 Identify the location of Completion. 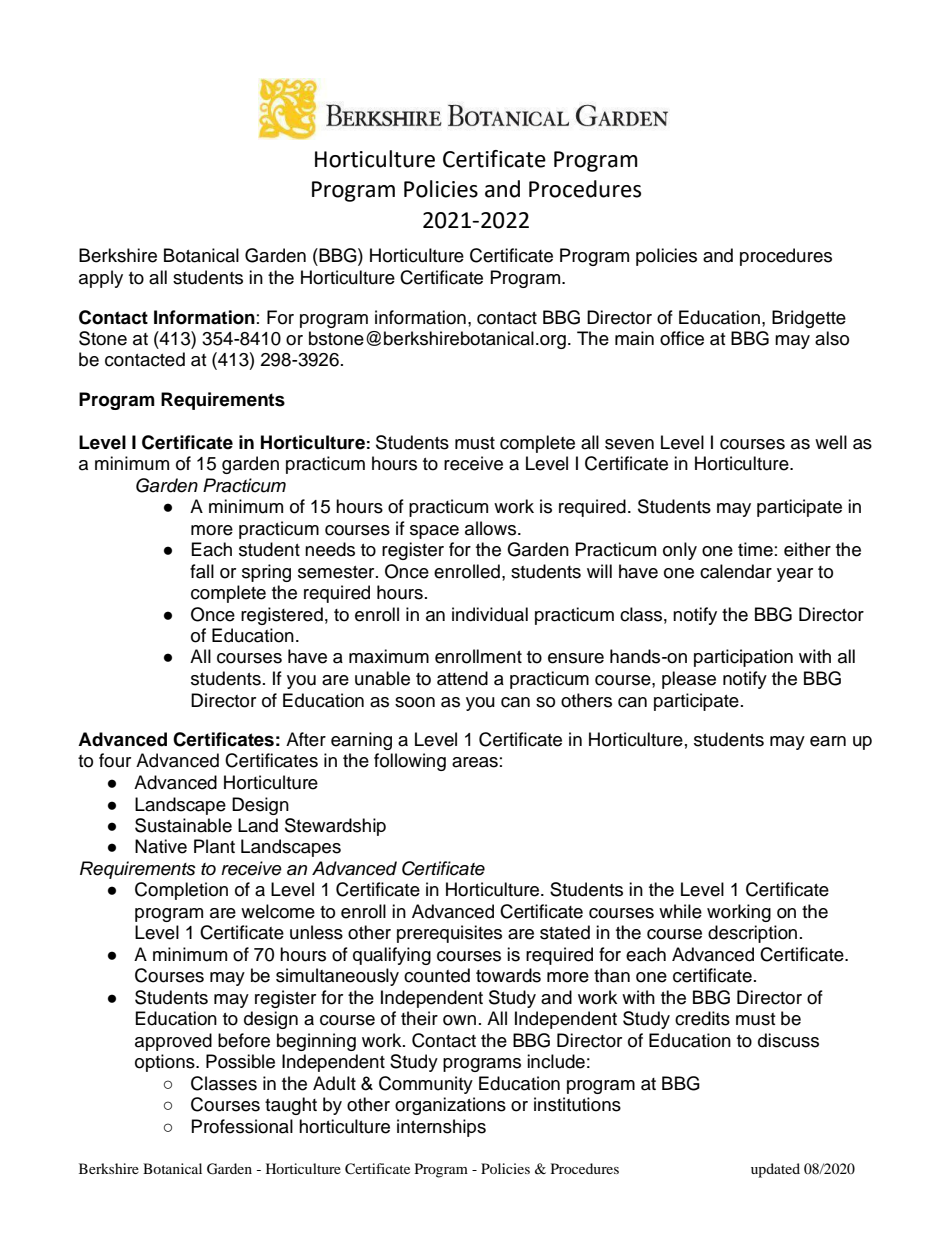
(181, 891).
